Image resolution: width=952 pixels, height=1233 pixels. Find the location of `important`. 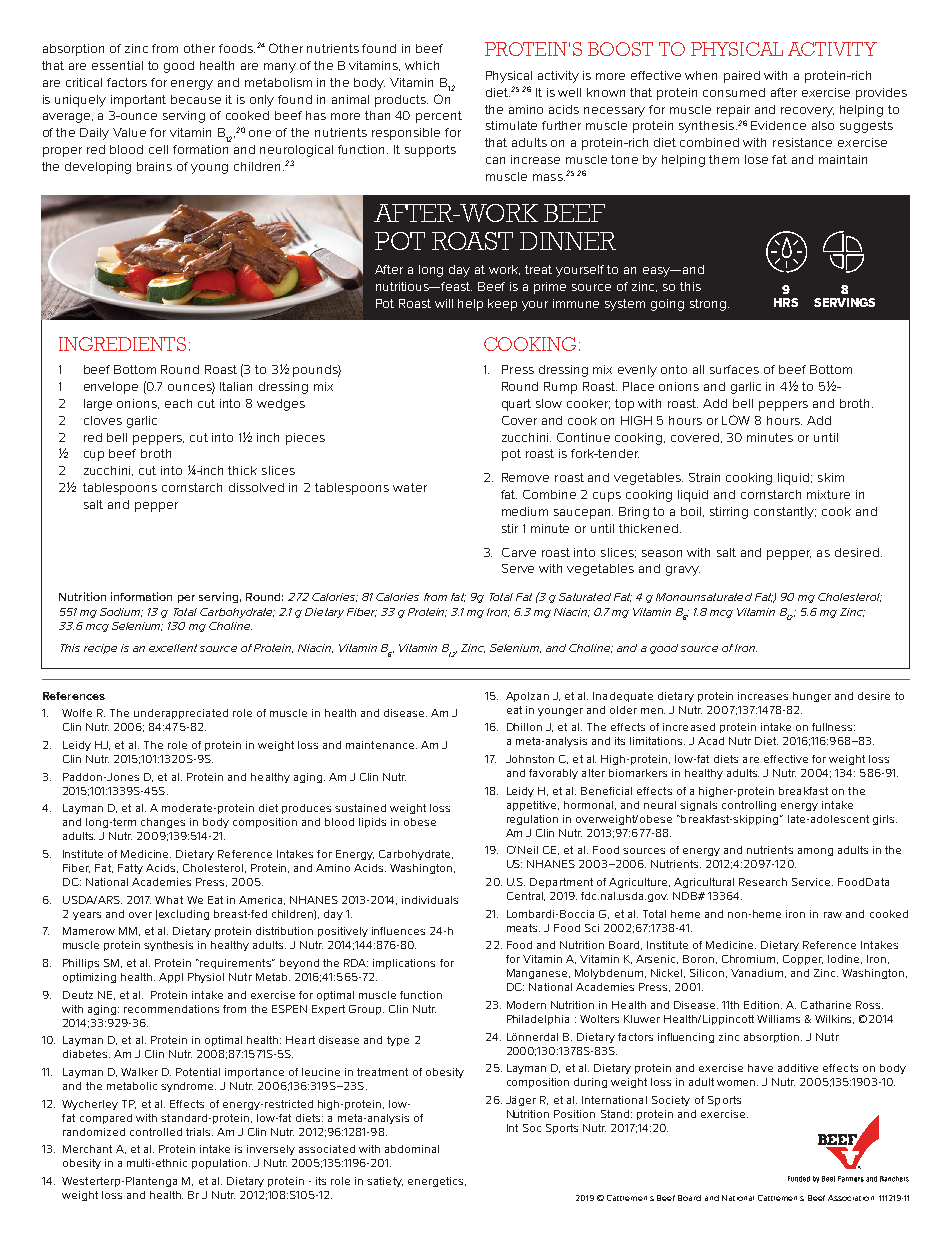

important is located at coordinates (138, 101).
